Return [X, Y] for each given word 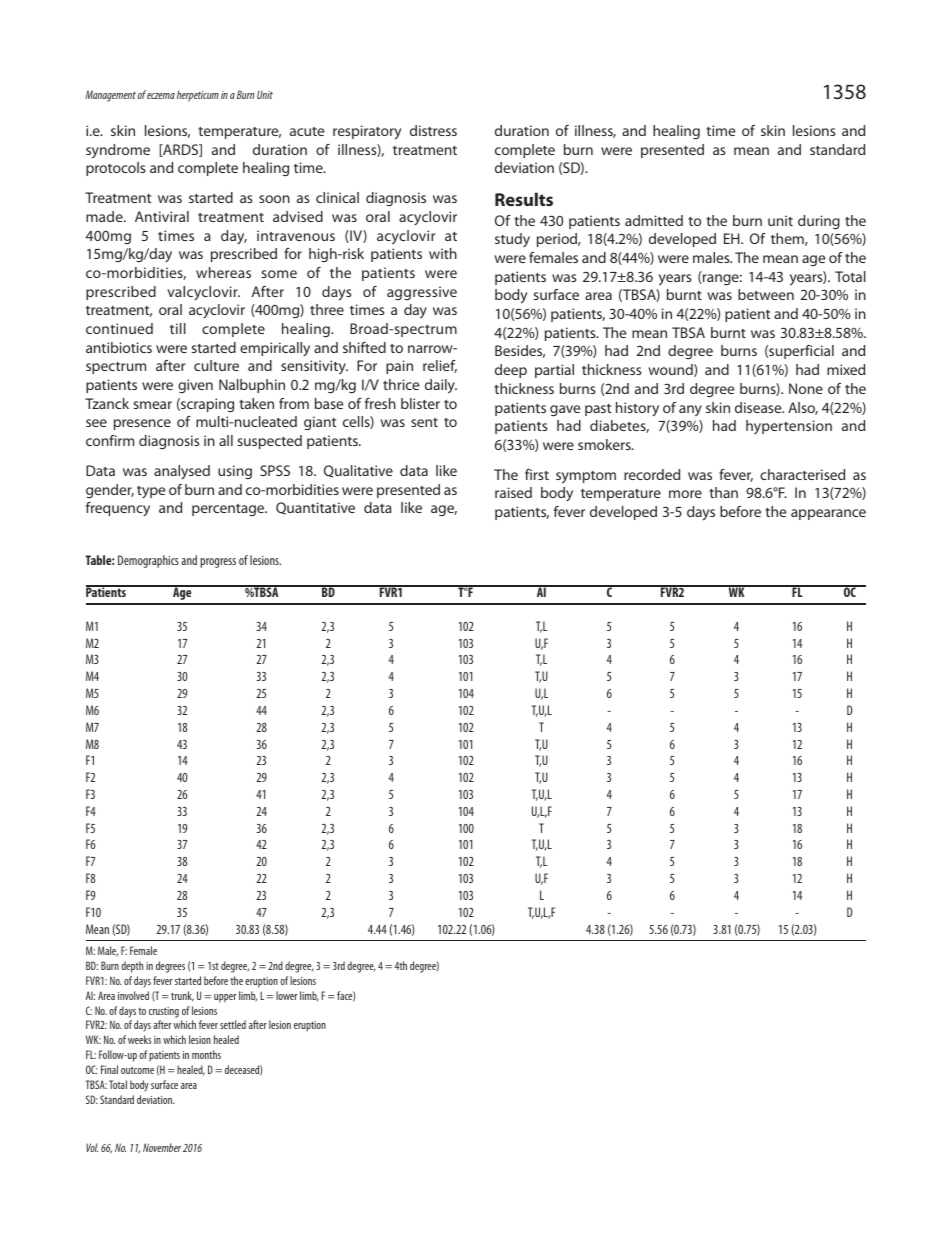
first [537, 474]
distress [433, 130]
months [206, 1054]
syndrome [118, 151]
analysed [182, 472]
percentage [229, 510]
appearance [828, 514]
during [819, 222]
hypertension [789, 427]
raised [513, 492]
